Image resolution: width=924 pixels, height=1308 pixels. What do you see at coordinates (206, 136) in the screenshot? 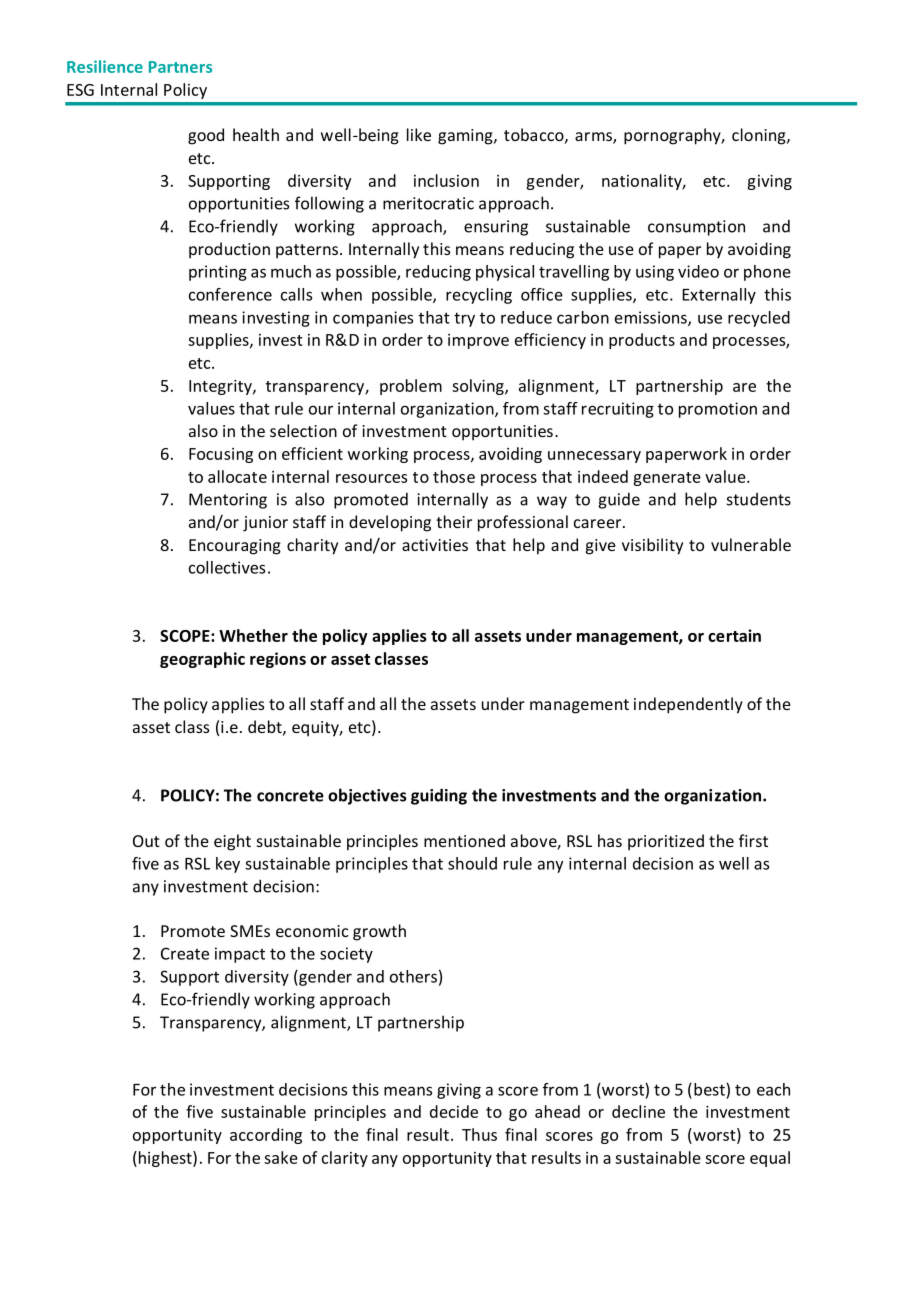
I see `good` at bounding box center [206, 136].
